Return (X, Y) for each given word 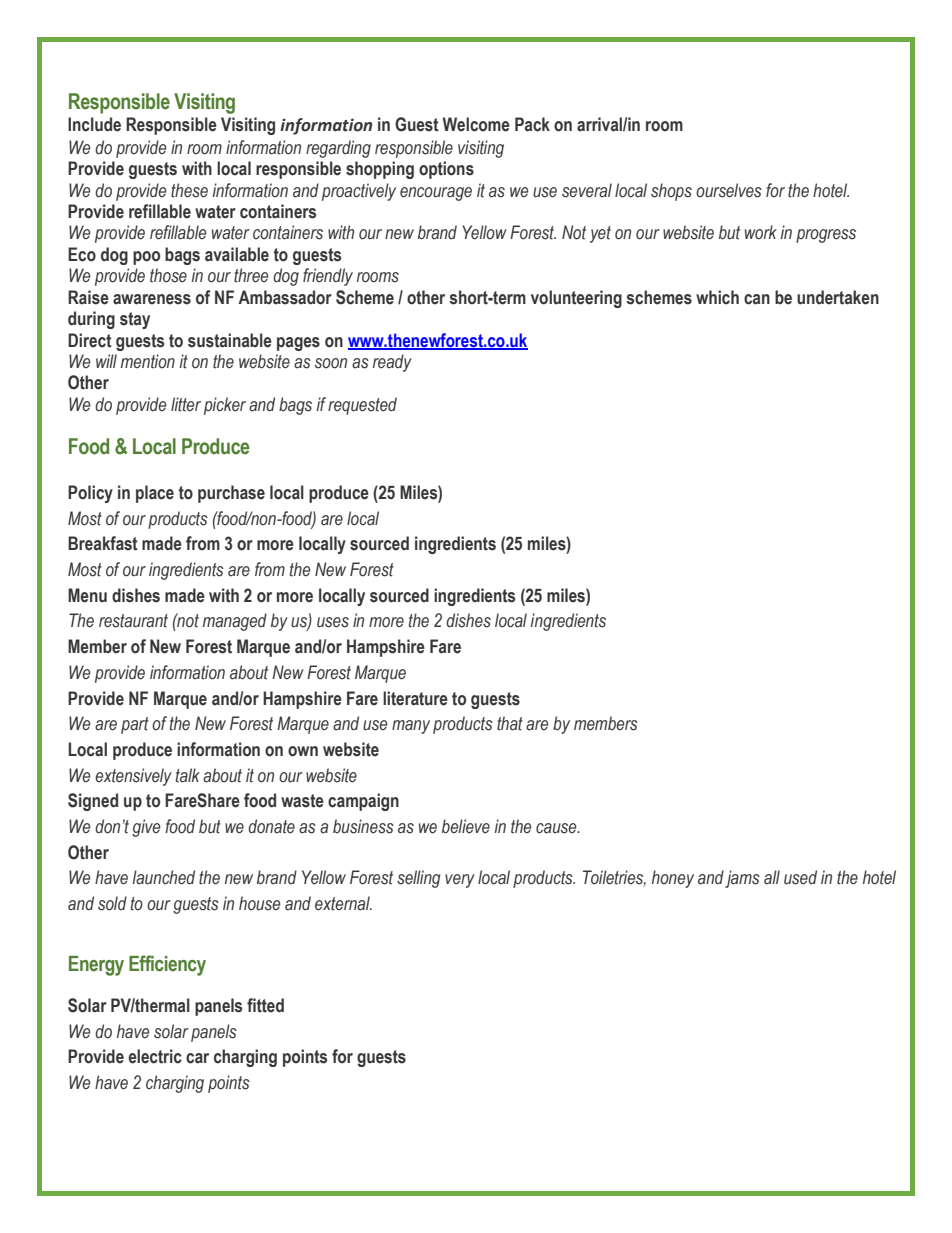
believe (466, 826)
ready (392, 363)
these (189, 190)
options (446, 170)
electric (155, 1056)
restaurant (133, 621)
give (146, 828)
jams (742, 879)
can (757, 299)
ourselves (729, 190)
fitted (265, 1005)
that (510, 723)
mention (148, 361)
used (800, 877)
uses (333, 622)
